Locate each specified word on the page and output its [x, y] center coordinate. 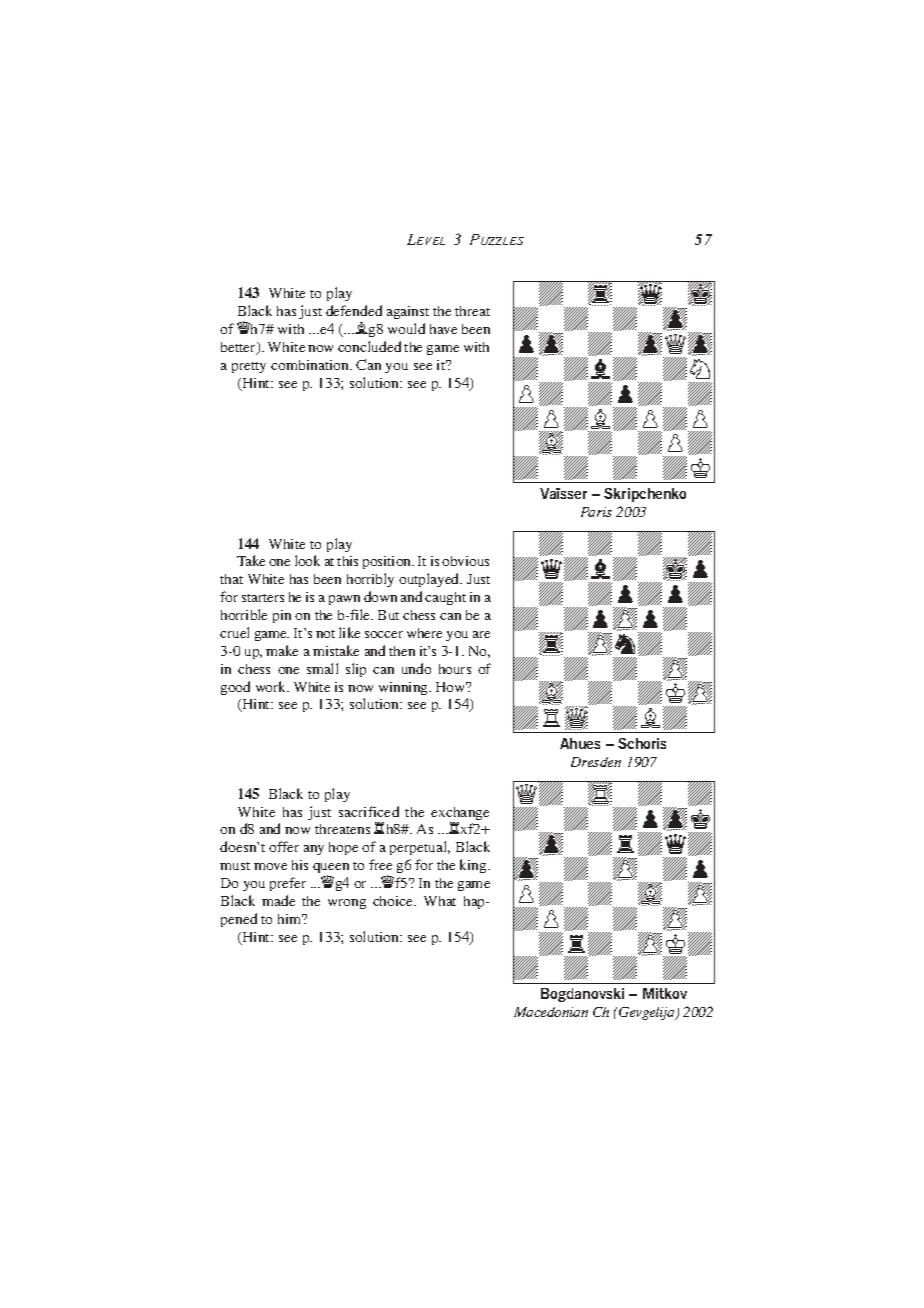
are [481, 634]
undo [416, 668]
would [406, 328]
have [443, 329]
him [291, 919]
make [282, 650]
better [240, 348]
